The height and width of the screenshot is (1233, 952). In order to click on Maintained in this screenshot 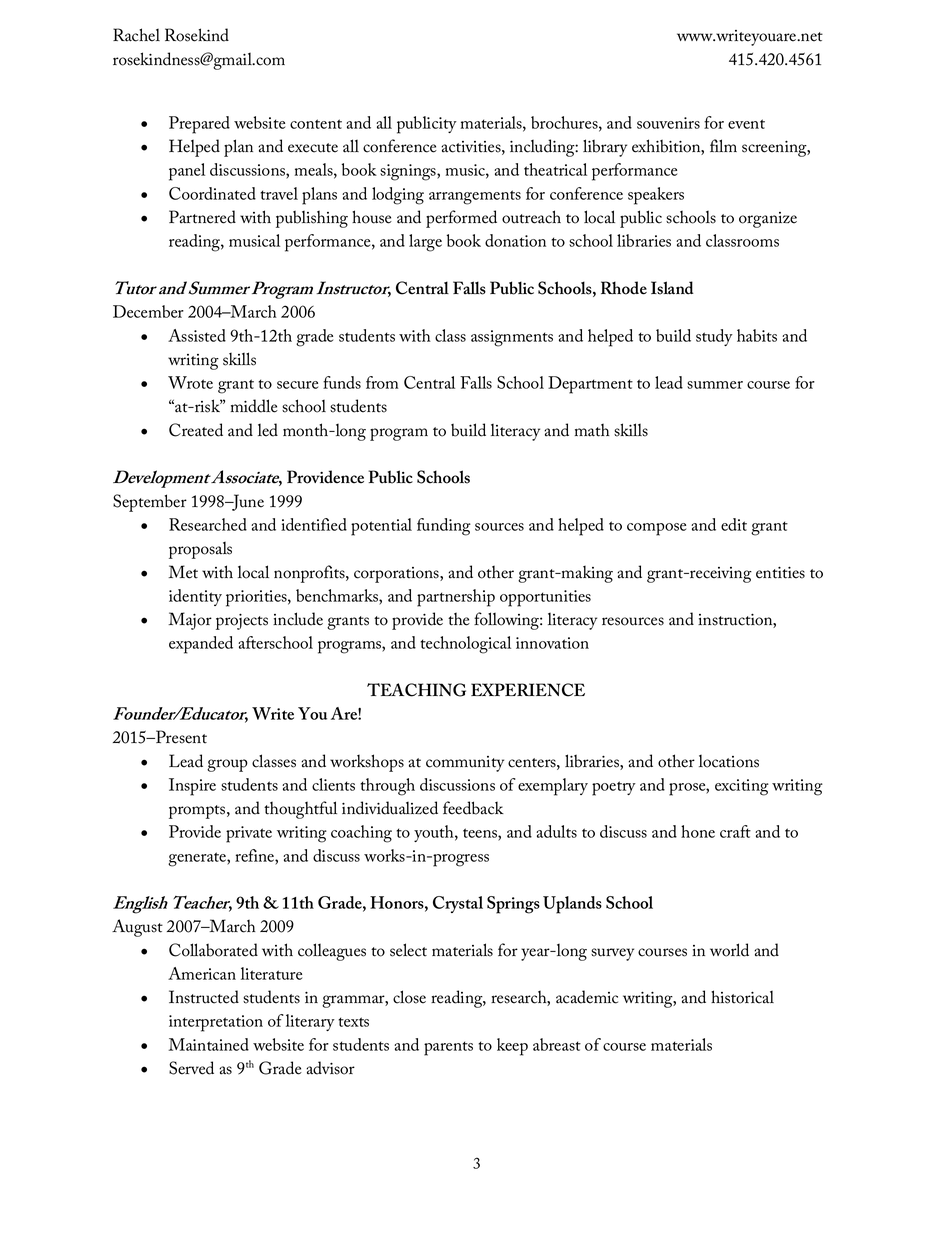, I will do `click(209, 1044)`.
